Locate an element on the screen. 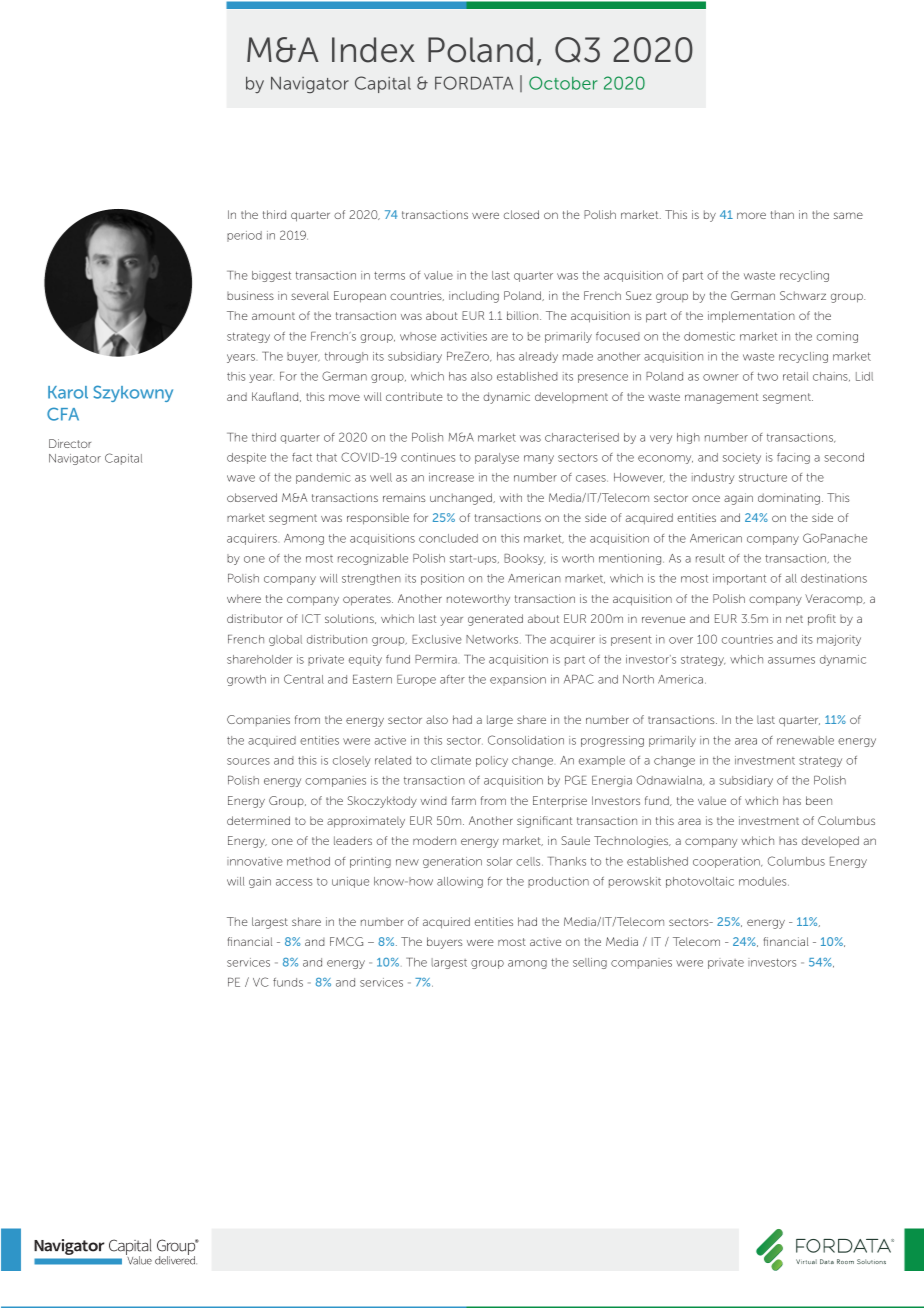 Image resolution: width=924 pixels, height=1308 pixels. more is located at coordinates (751, 215).
